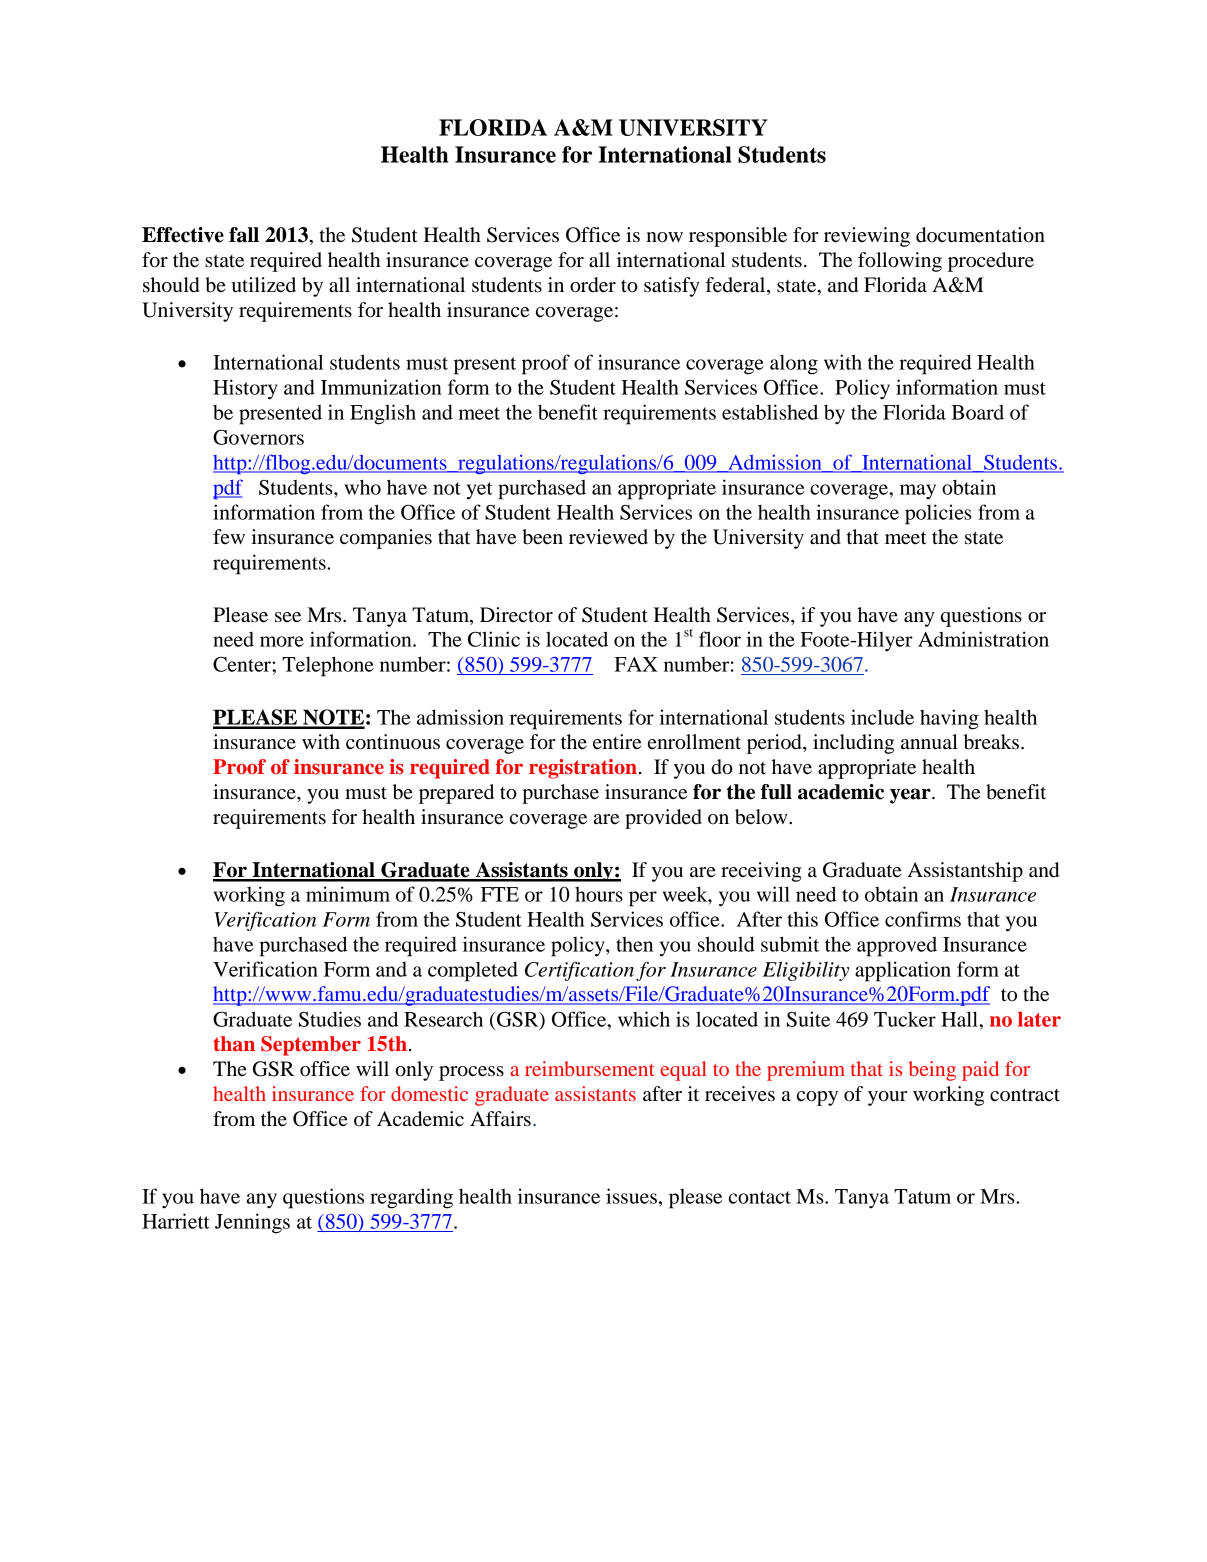 This screenshot has height=1562, width=1207. I want to click on Certification, so click(579, 971).
